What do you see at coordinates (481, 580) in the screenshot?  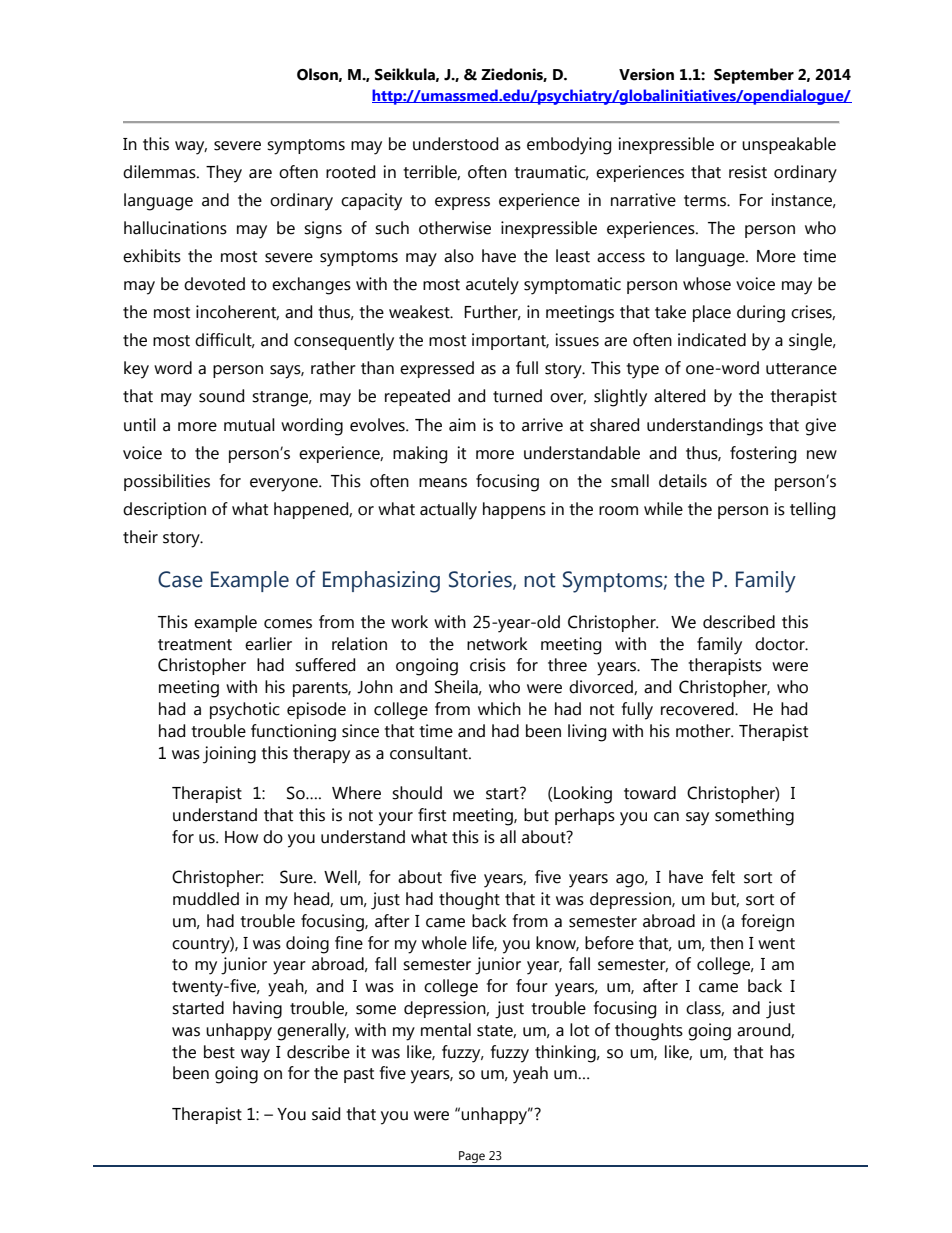 I see `Stories` at bounding box center [481, 580].
